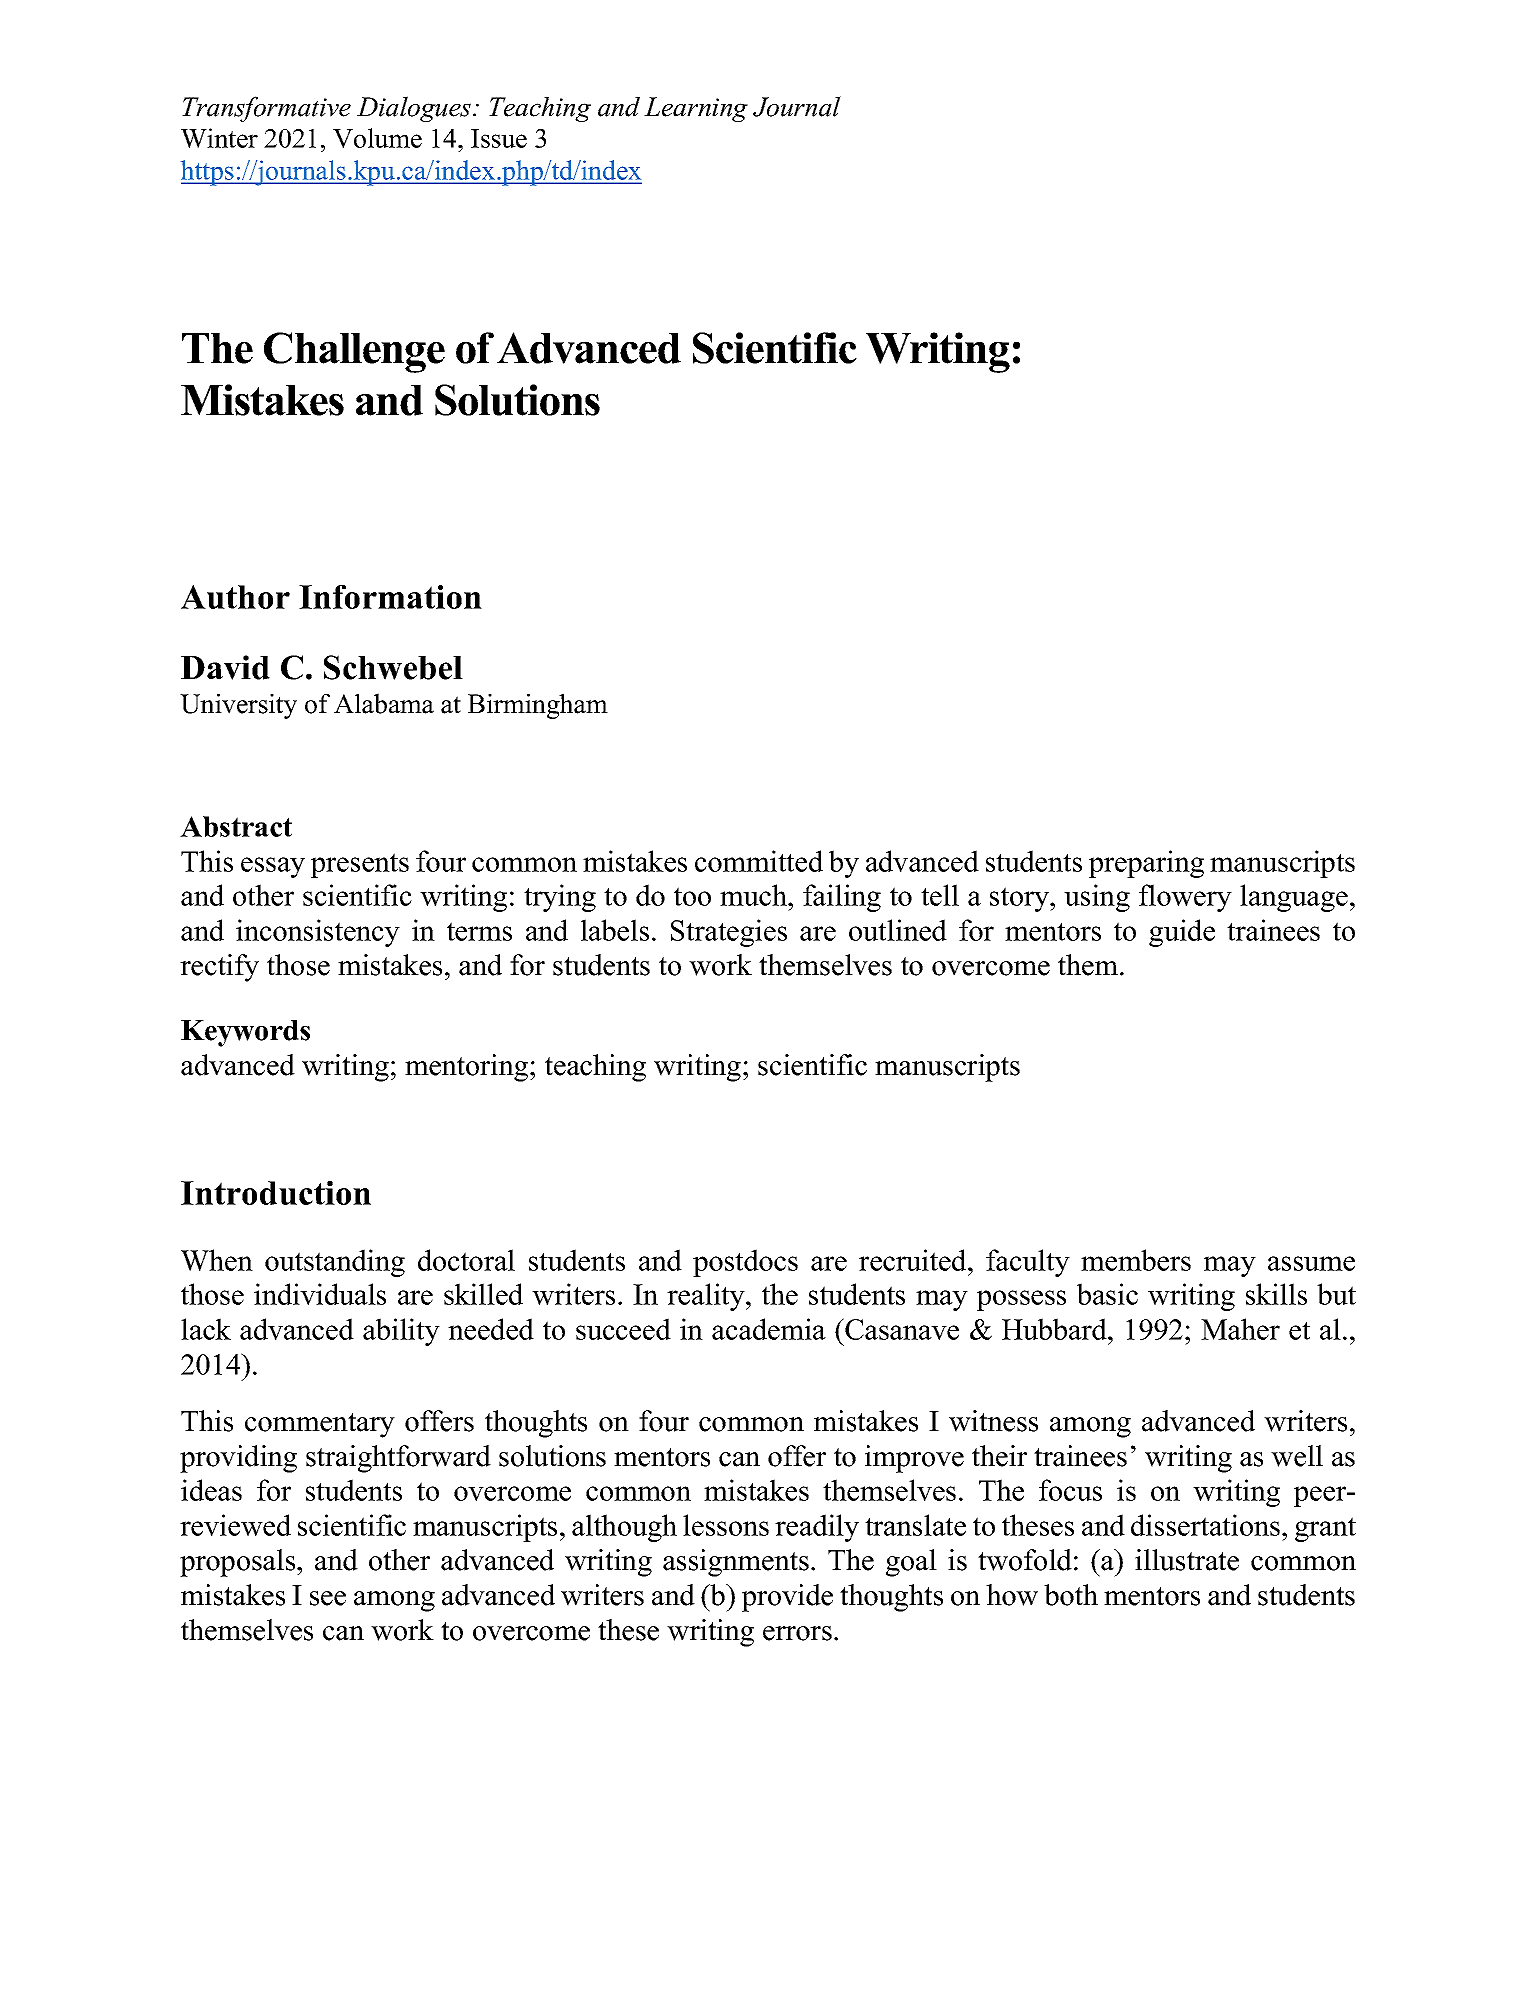 The height and width of the screenshot is (1989, 1537). Describe the element at coordinates (1146, 864) in the screenshot. I see `preparing` at that location.
